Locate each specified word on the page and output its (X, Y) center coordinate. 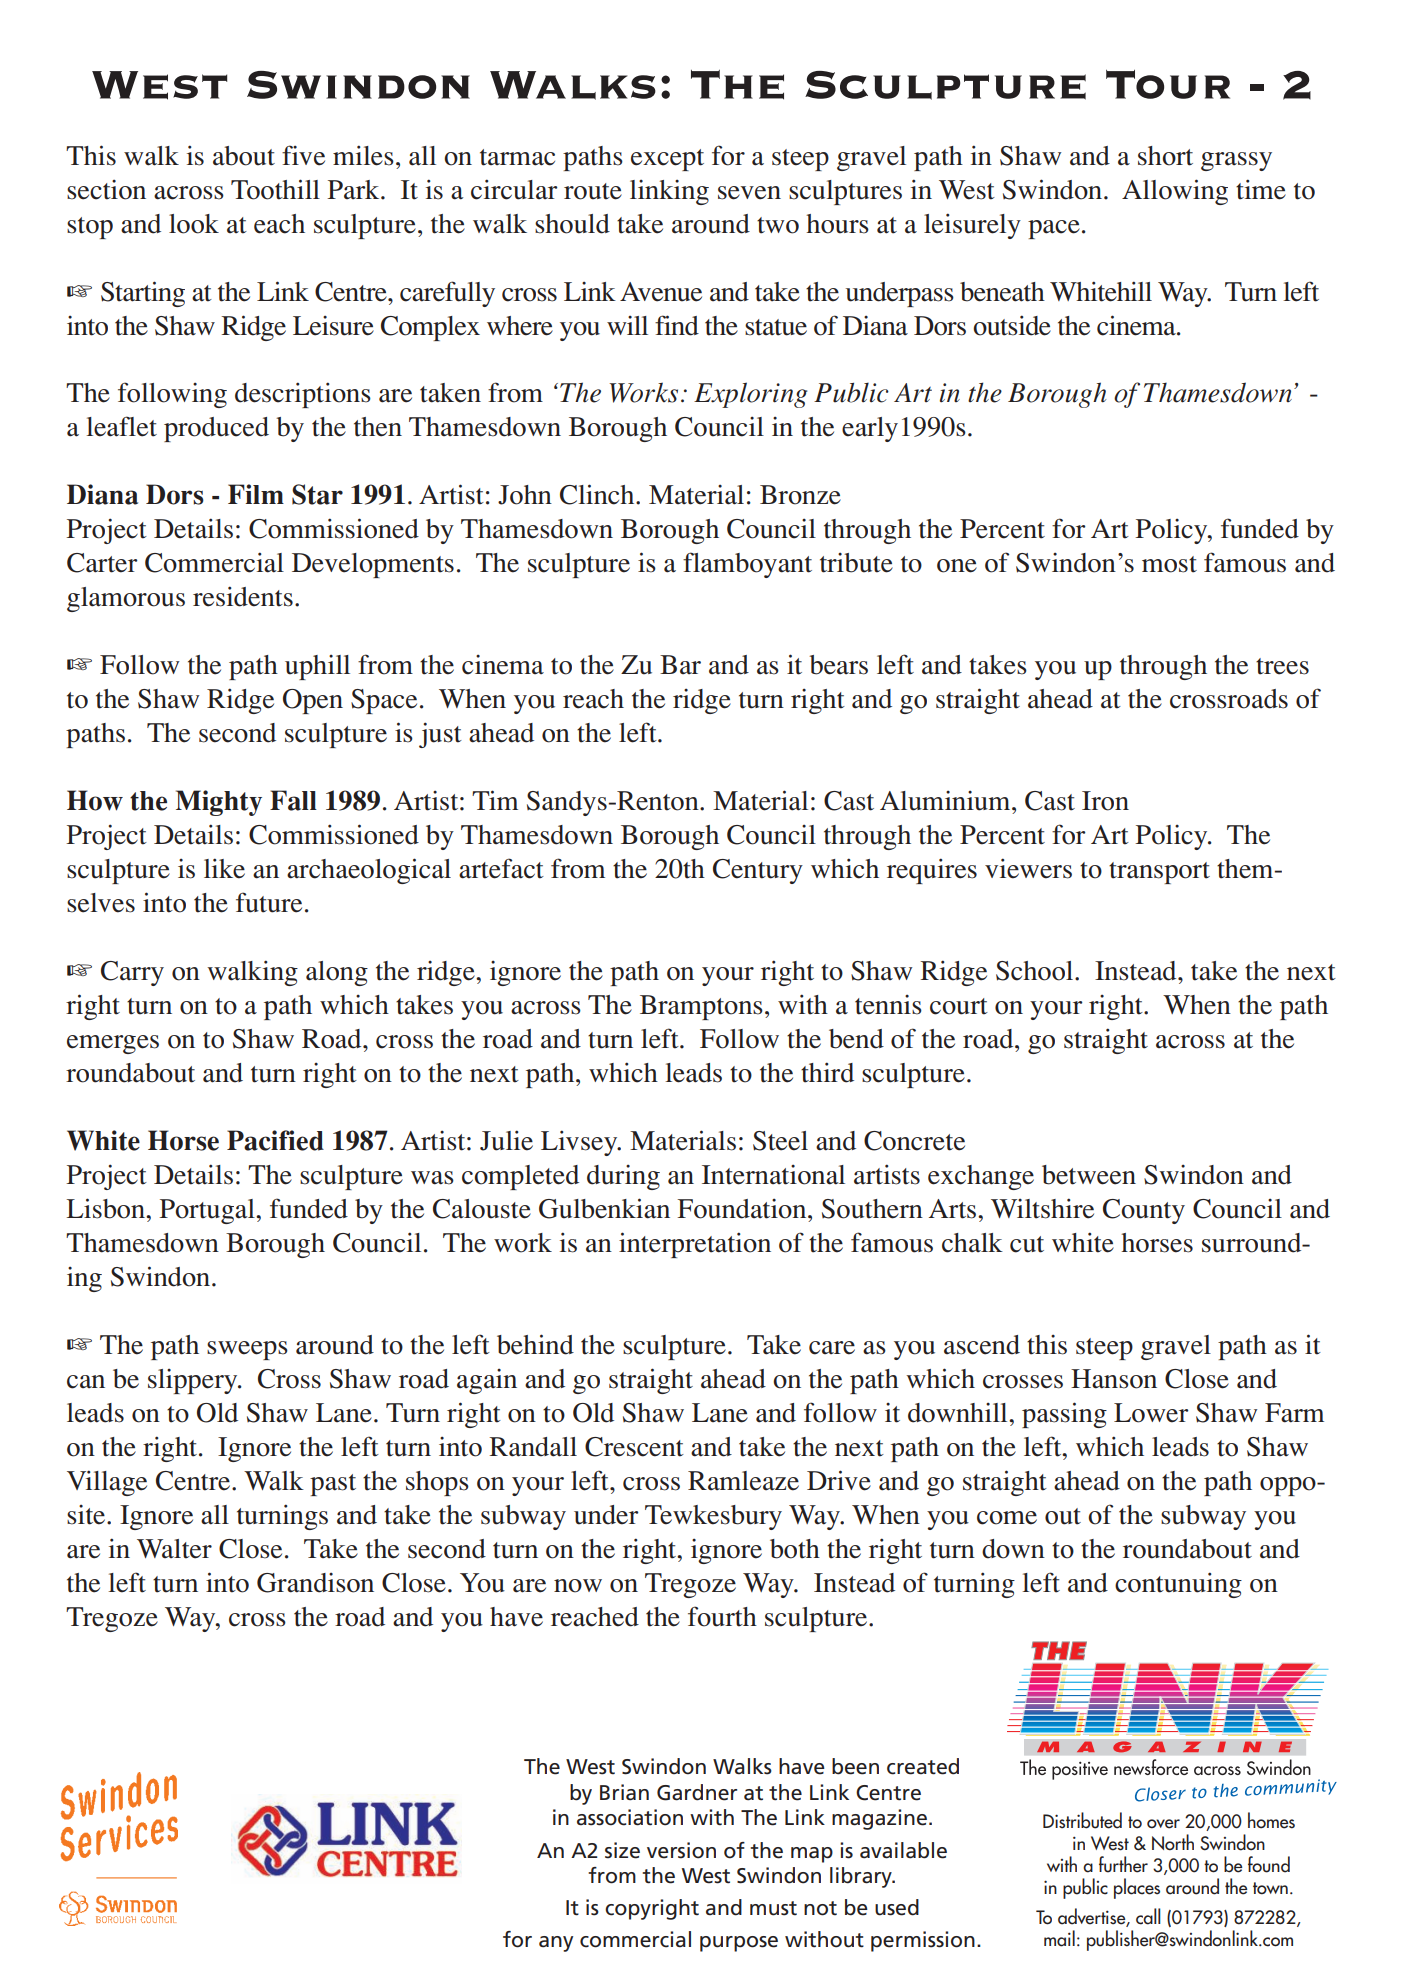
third (827, 1072)
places (1137, 1888)
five (303, 155)
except (667, 160)
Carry (132, 973)
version (681, 1850)
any (556, 1944)
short (1165, 156)
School (1036, 971)
